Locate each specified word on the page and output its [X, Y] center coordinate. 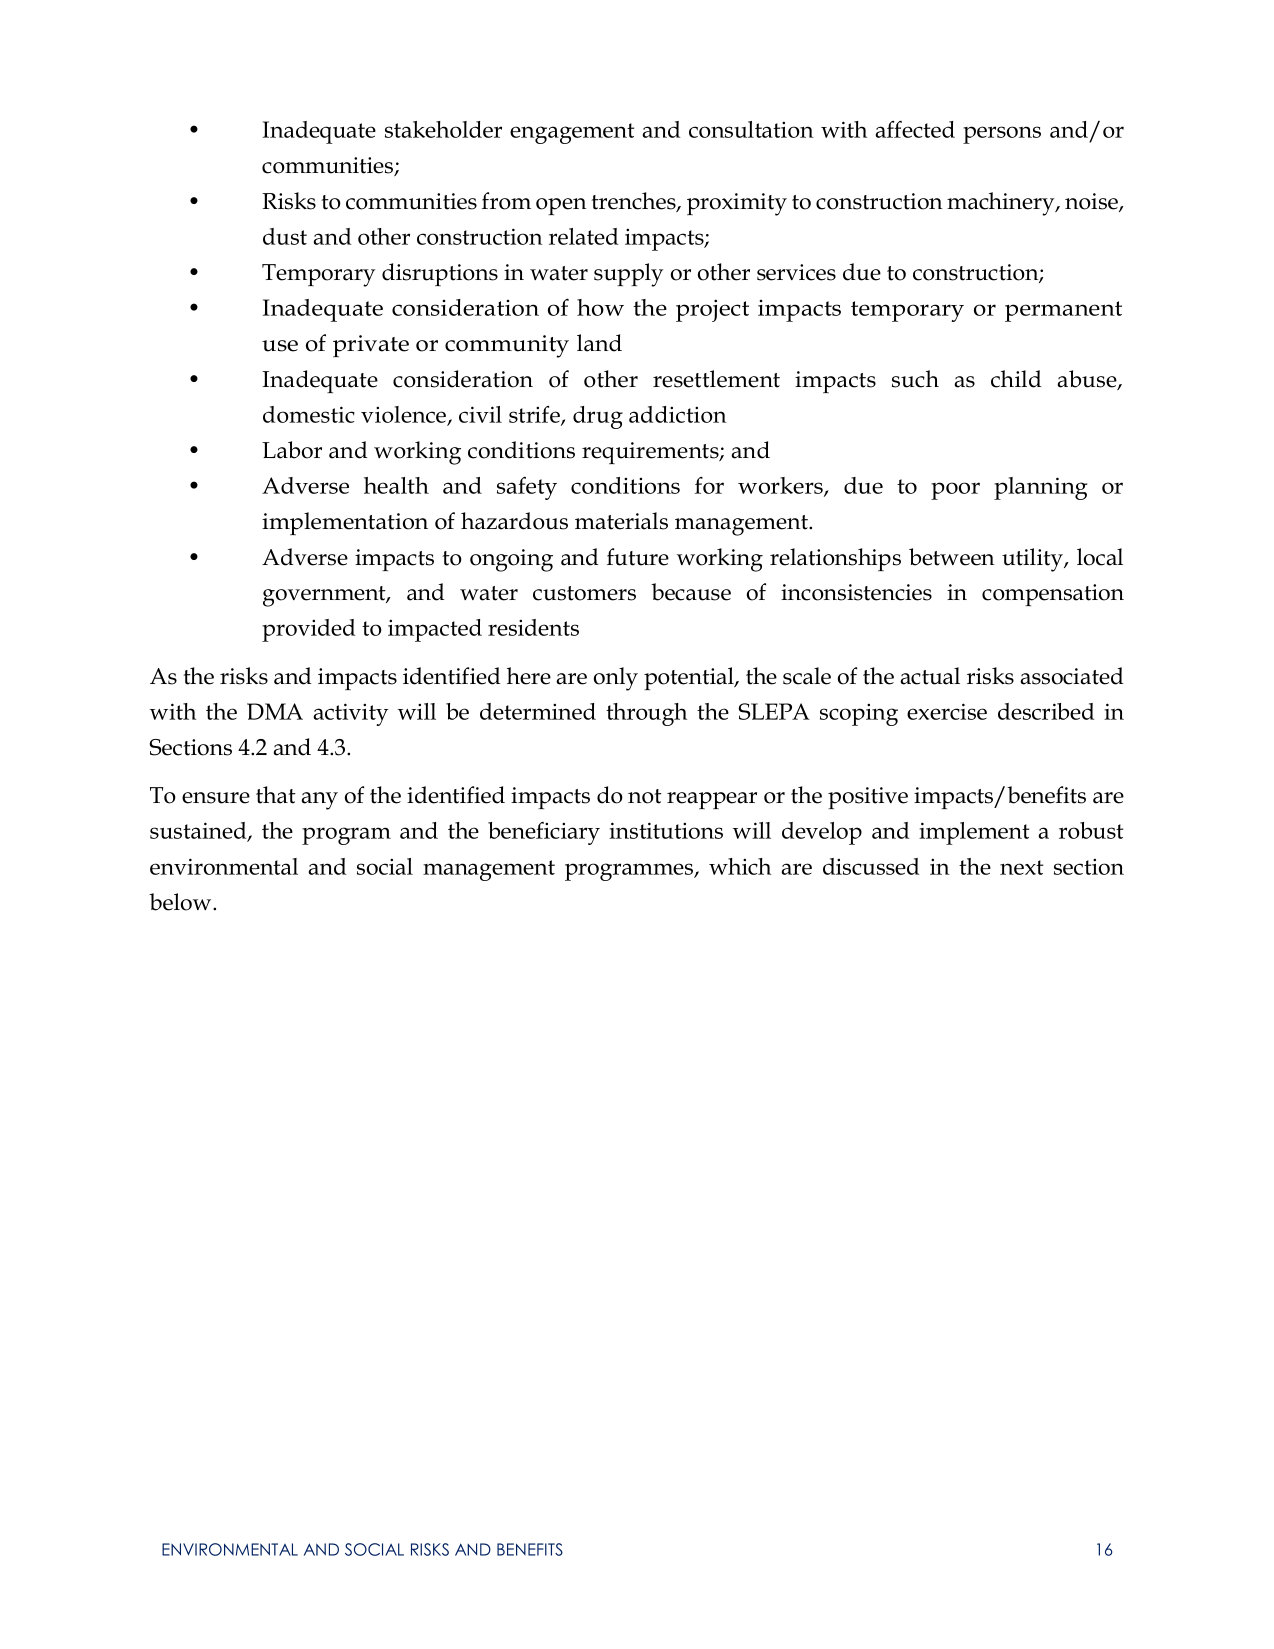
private [371, 346]
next [1021, 867]
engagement [572, 133]
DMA [275, 711]
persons [1002, 135]
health [396, 485]
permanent [1063, 311]
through [646, 714]
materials [621, 521]
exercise [947, 711]
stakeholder [443, 129]
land [599, 343]
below [181, 902]
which [740, 866]
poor [955, 491]
